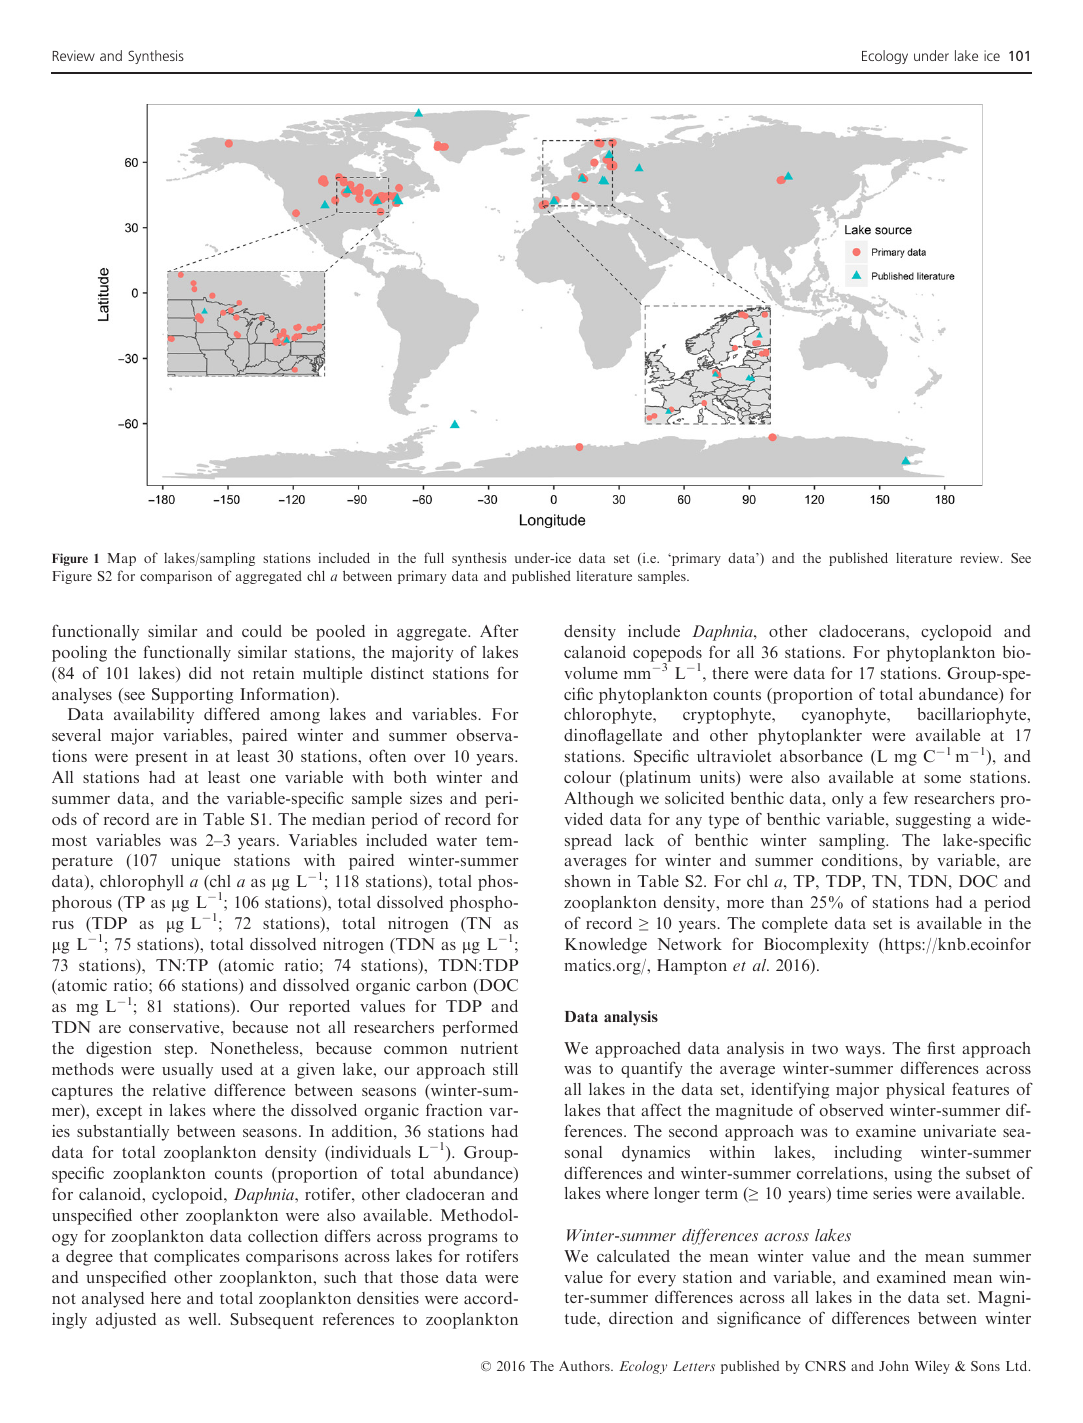  What do you see at coordinates (606, 946) in the image?
I see `Knowledge` at bounding box center [606, 946].
